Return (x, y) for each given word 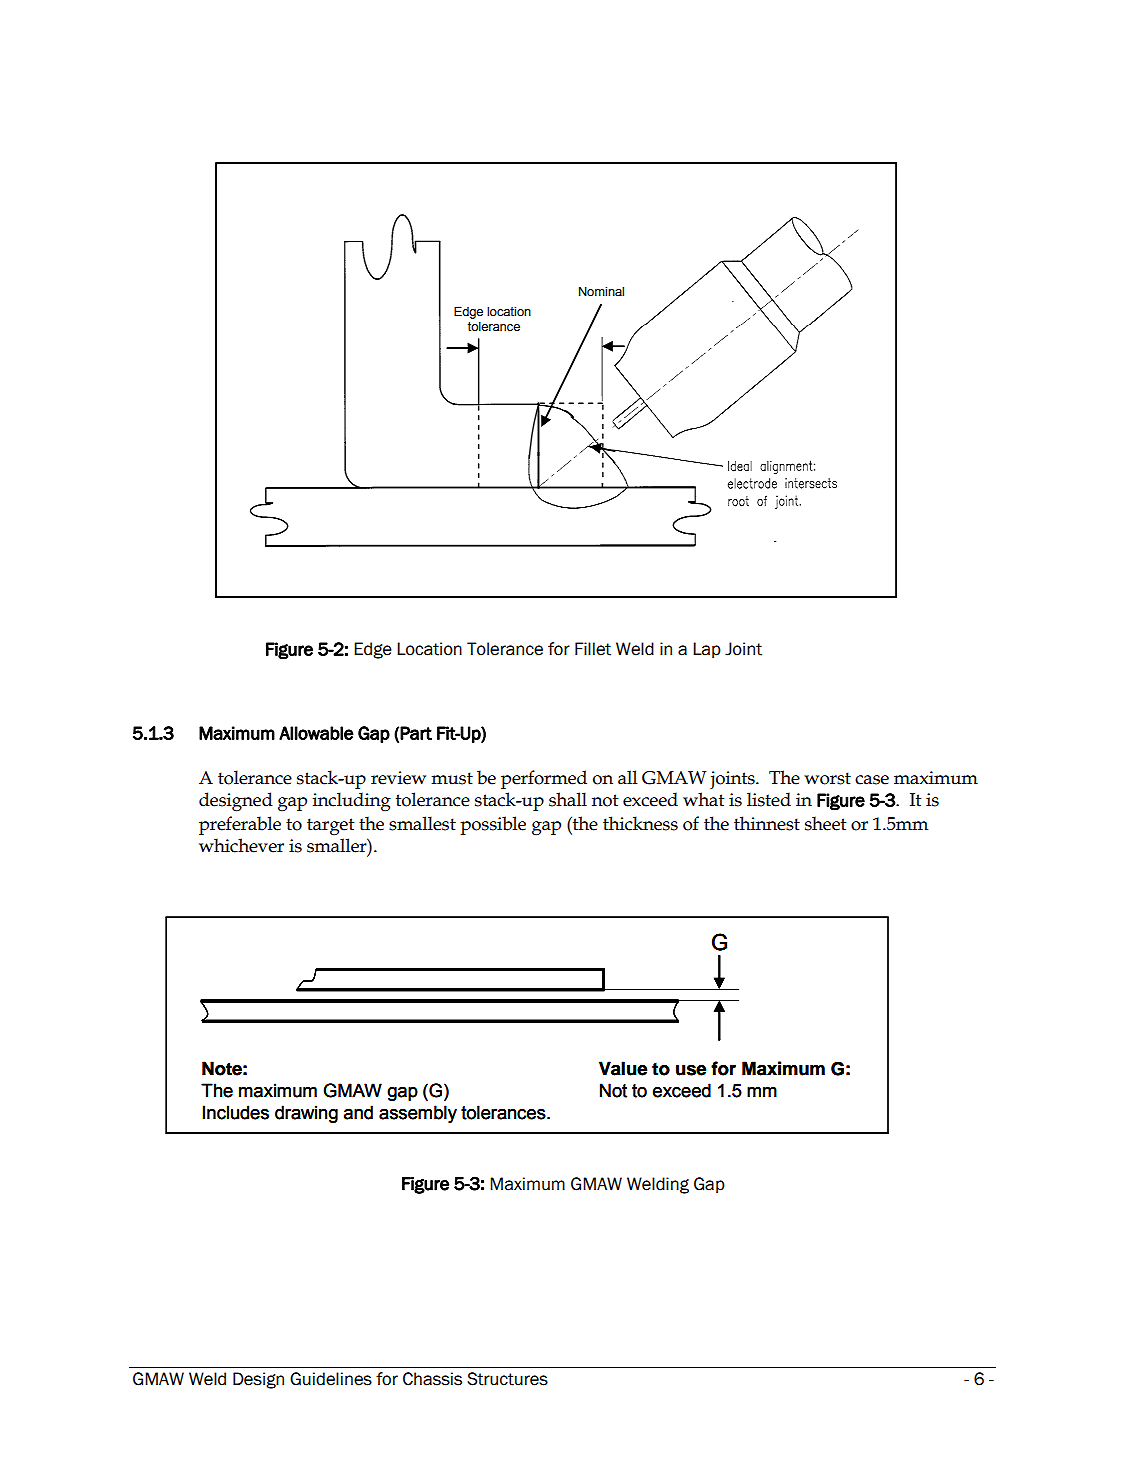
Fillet (593, 649)
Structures (507, 1379)
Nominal (601, 291)
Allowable (316, 733)
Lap (707, 650)
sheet (825, 823)
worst (827, 778)
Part (416, 733)
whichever (241, 845)
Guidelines (331, 1379)
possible (493, 825)
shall (568, 799)
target (330, 826)
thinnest (767, 823)
